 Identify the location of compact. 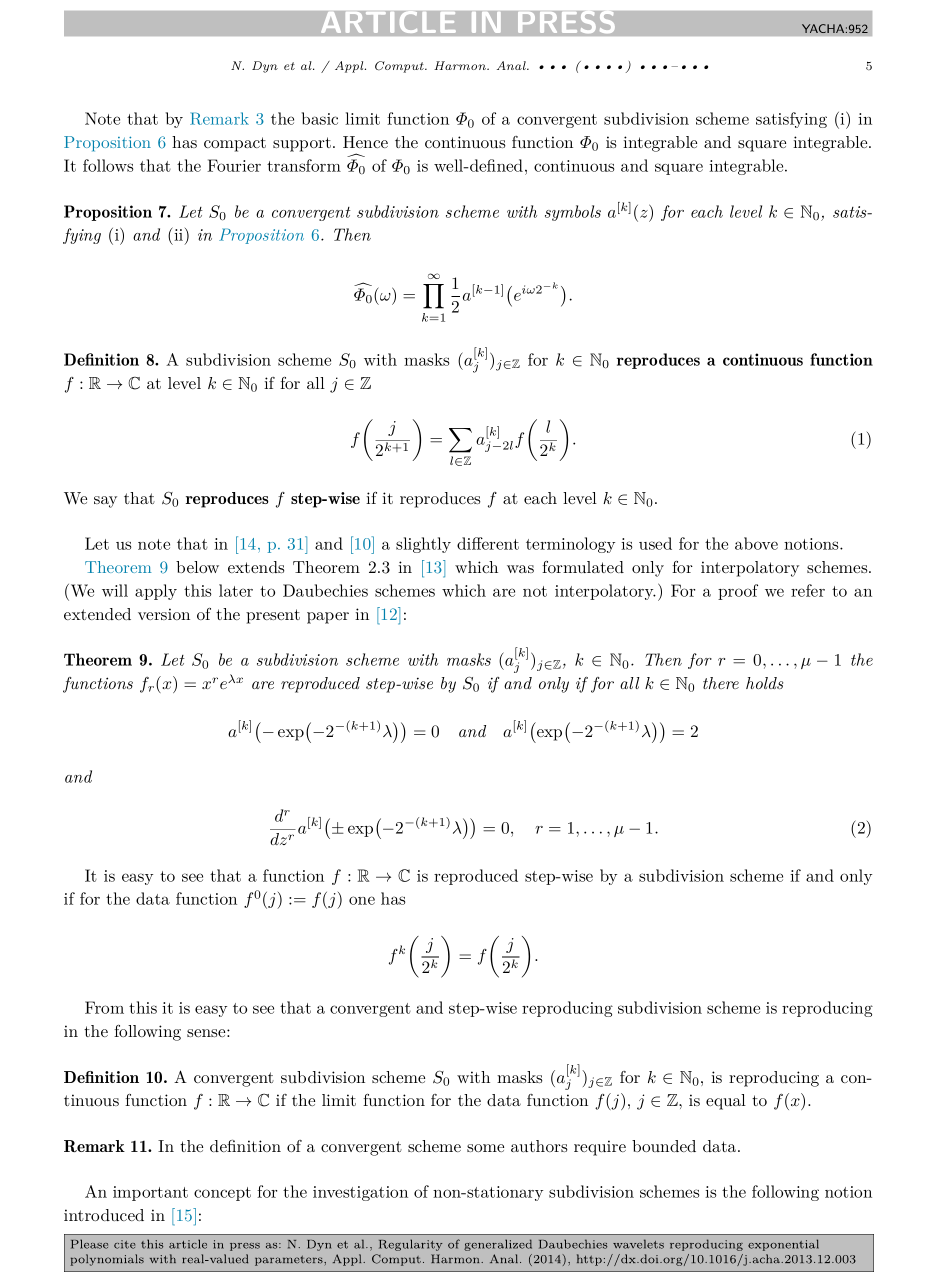
(235, 144).
